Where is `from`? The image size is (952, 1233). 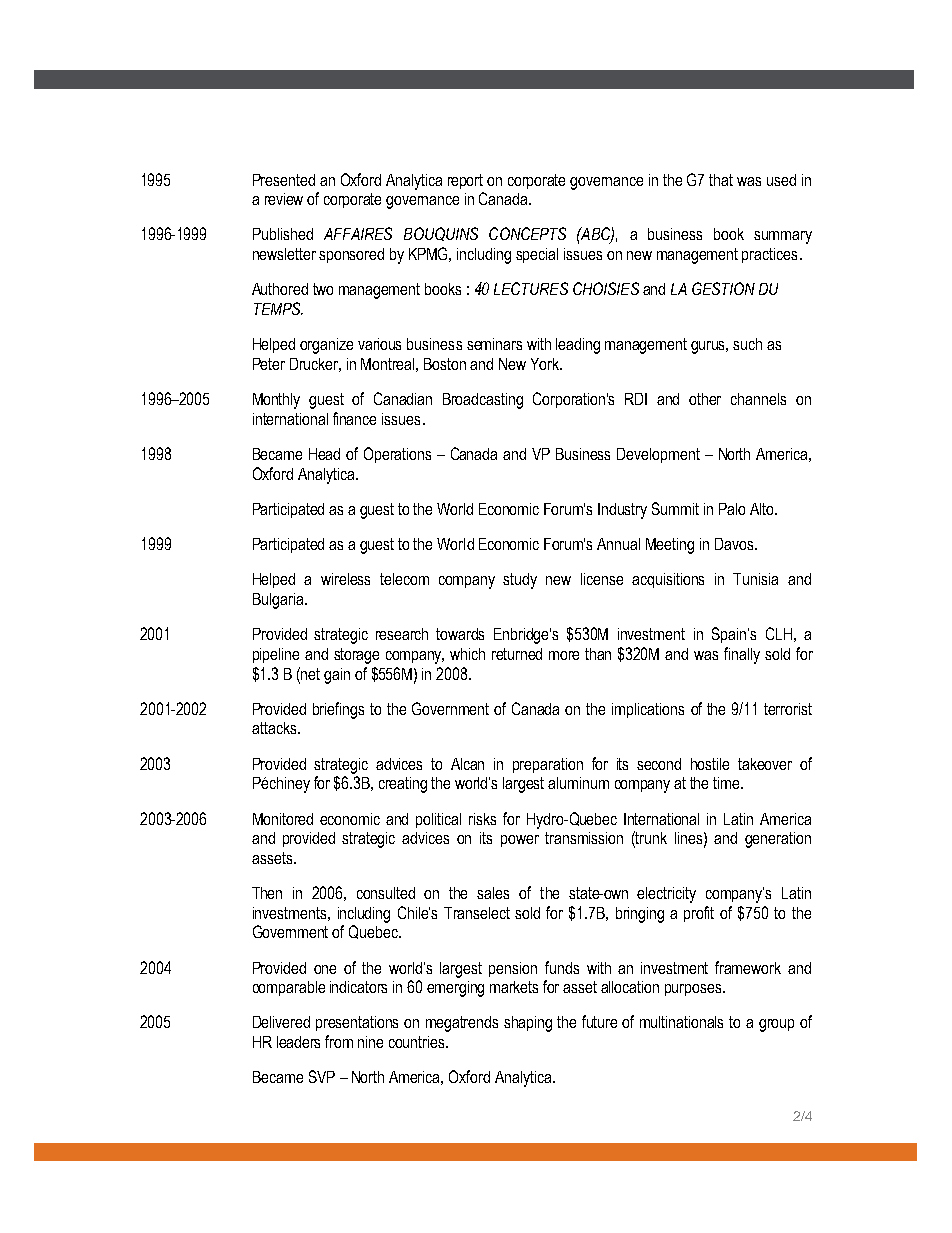 from is located at coordinates (339, 1041).
